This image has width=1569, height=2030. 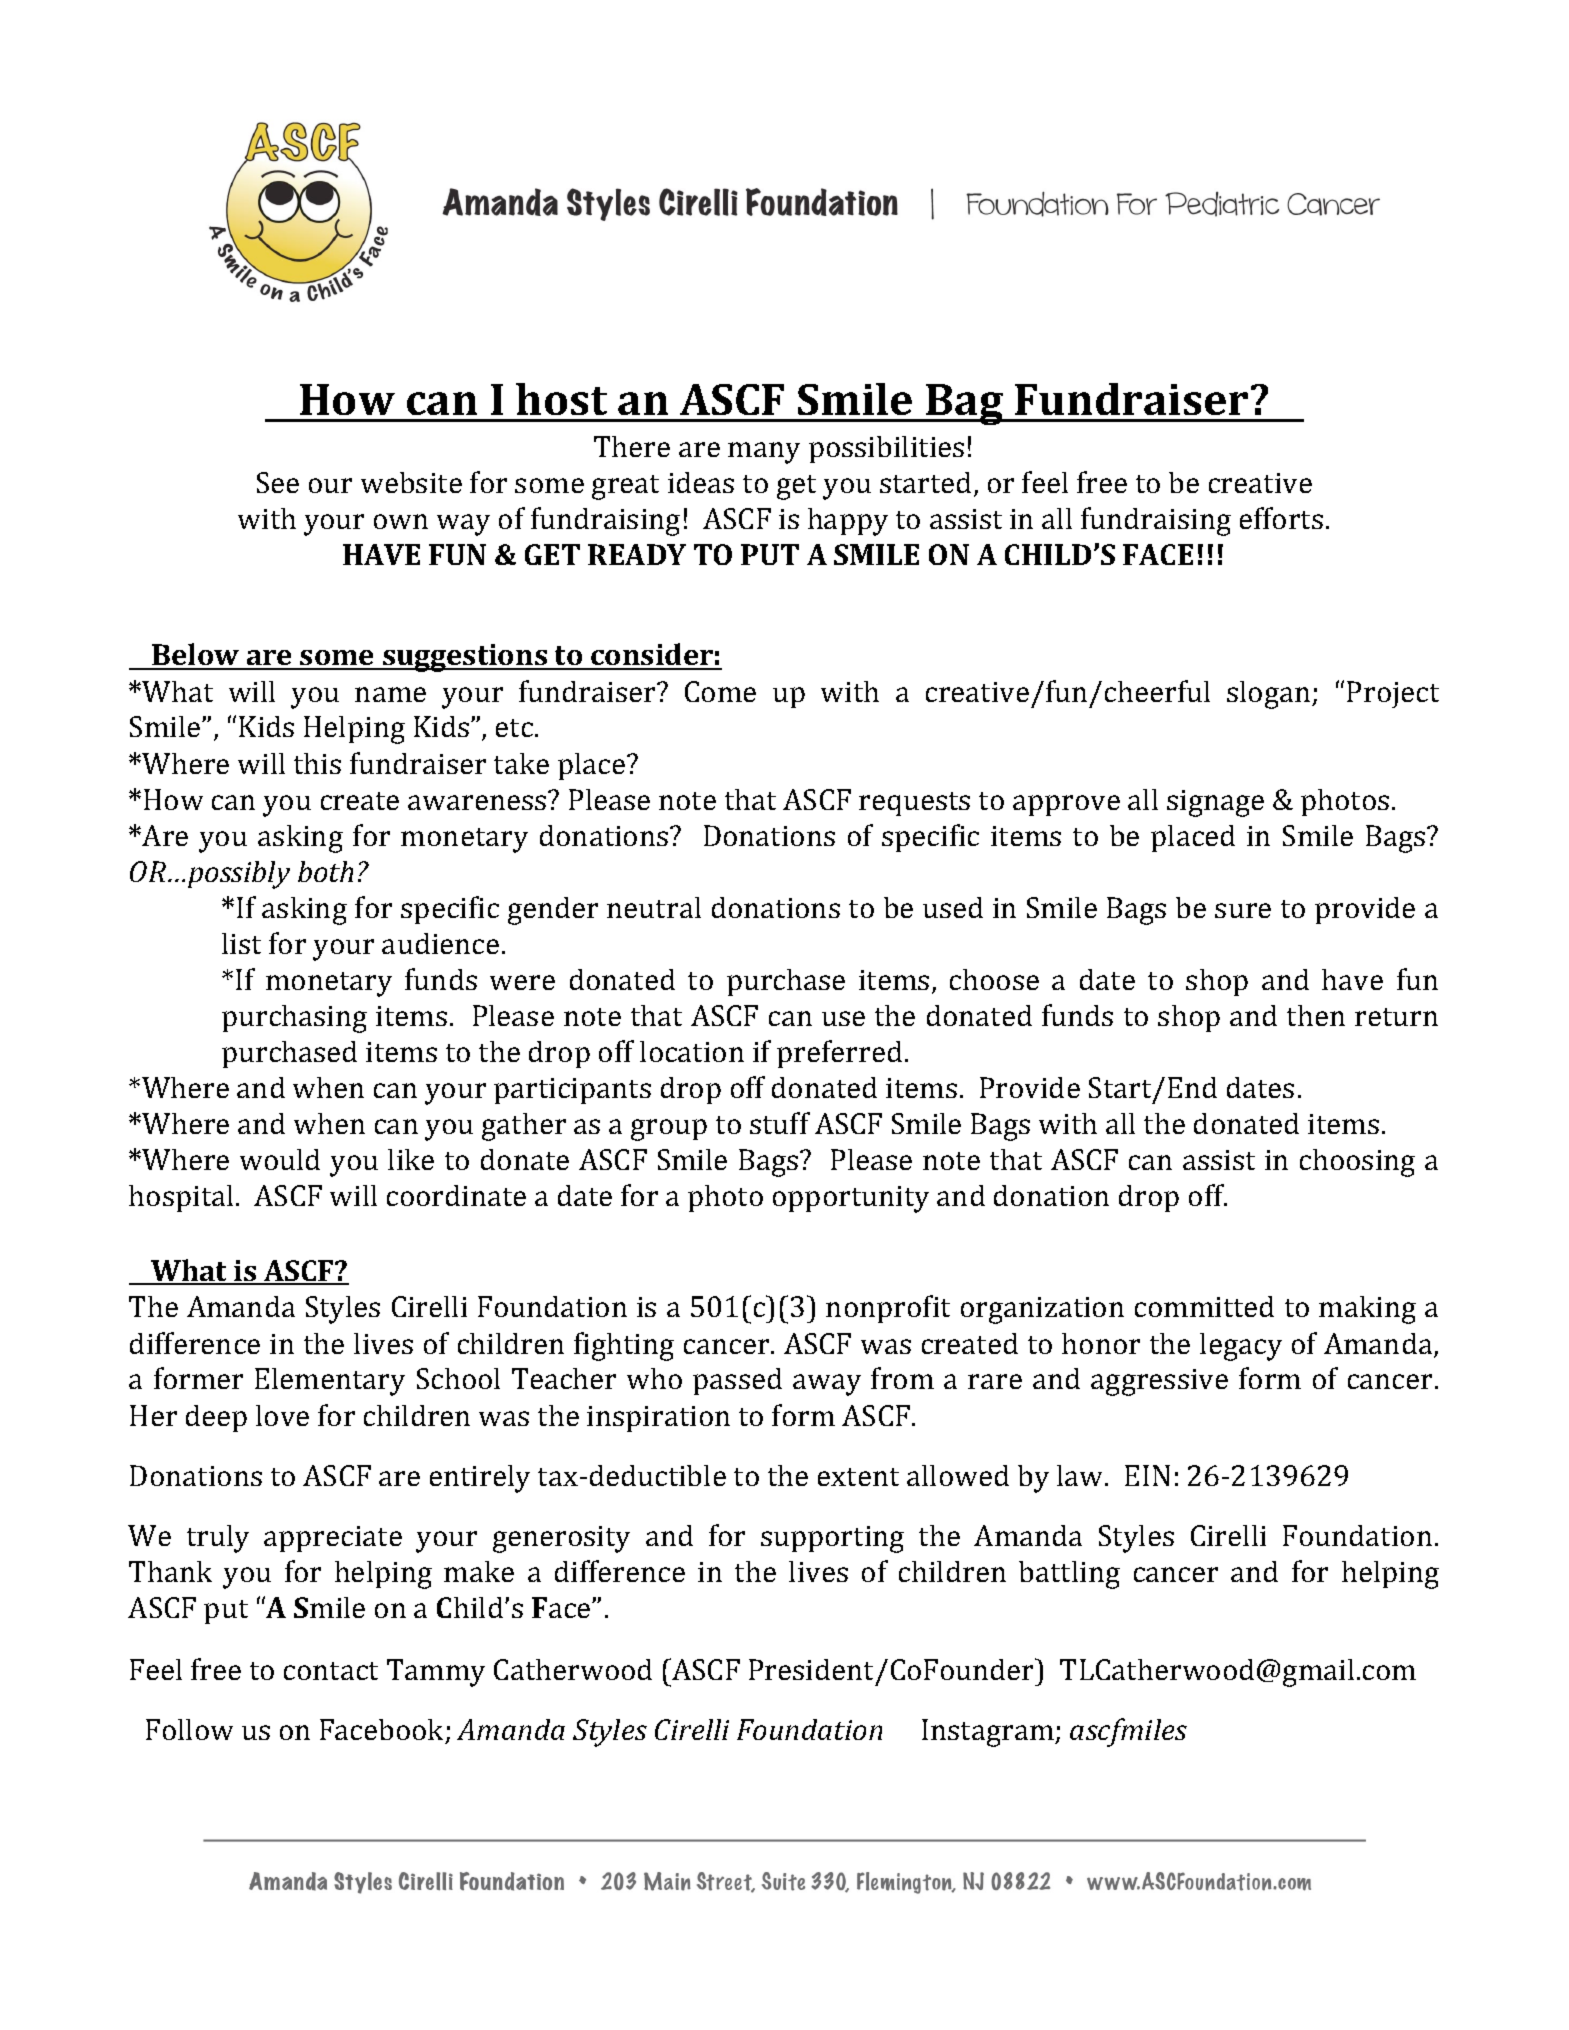 I want to click on then, so click(x=1316, y=1015).
